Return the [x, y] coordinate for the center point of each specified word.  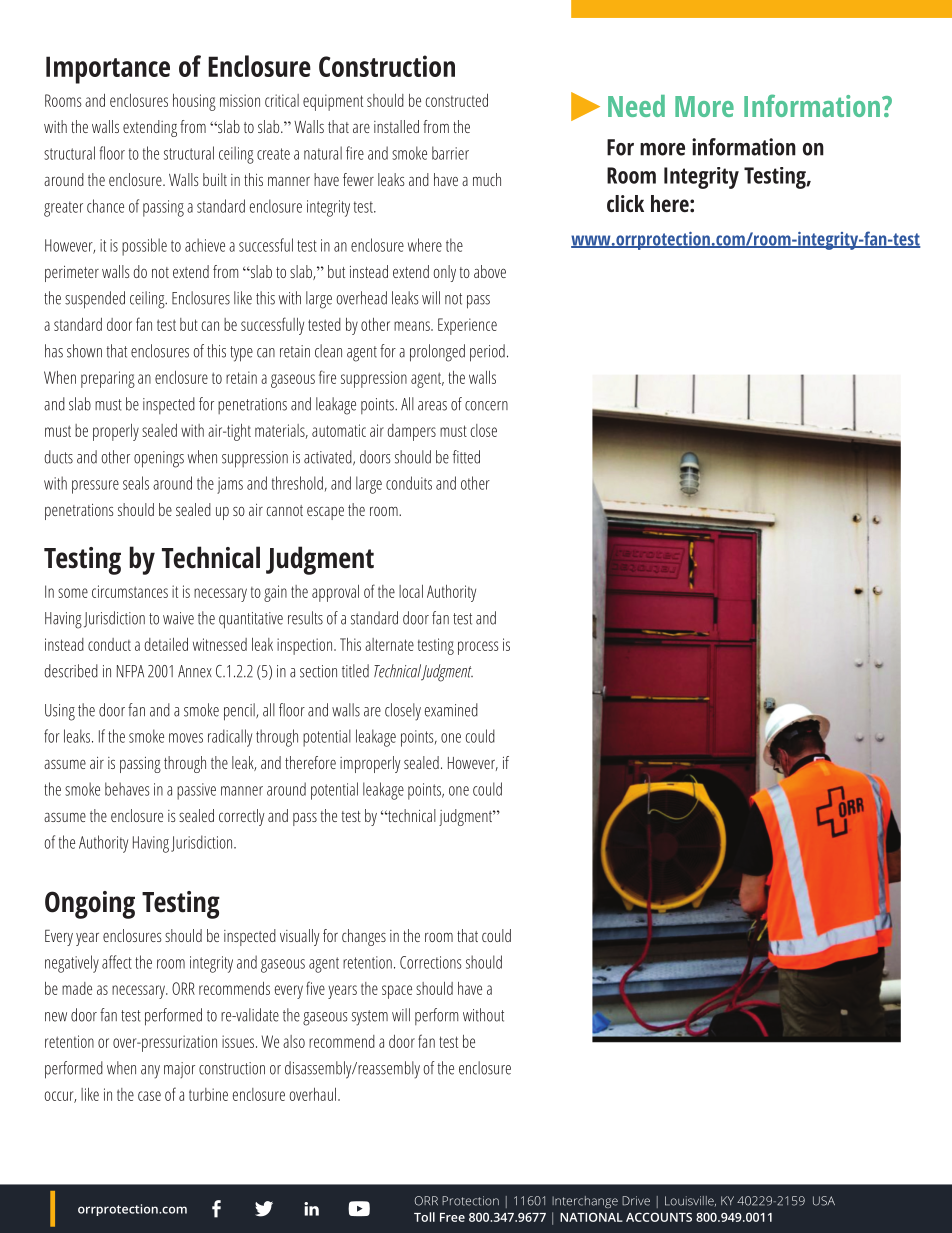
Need [636, 106]
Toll [424, 1217]
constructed [457, 100]
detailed [166, 644]
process [478, 648]
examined [451, 710]
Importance [108, 70]
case [149, 1096]
